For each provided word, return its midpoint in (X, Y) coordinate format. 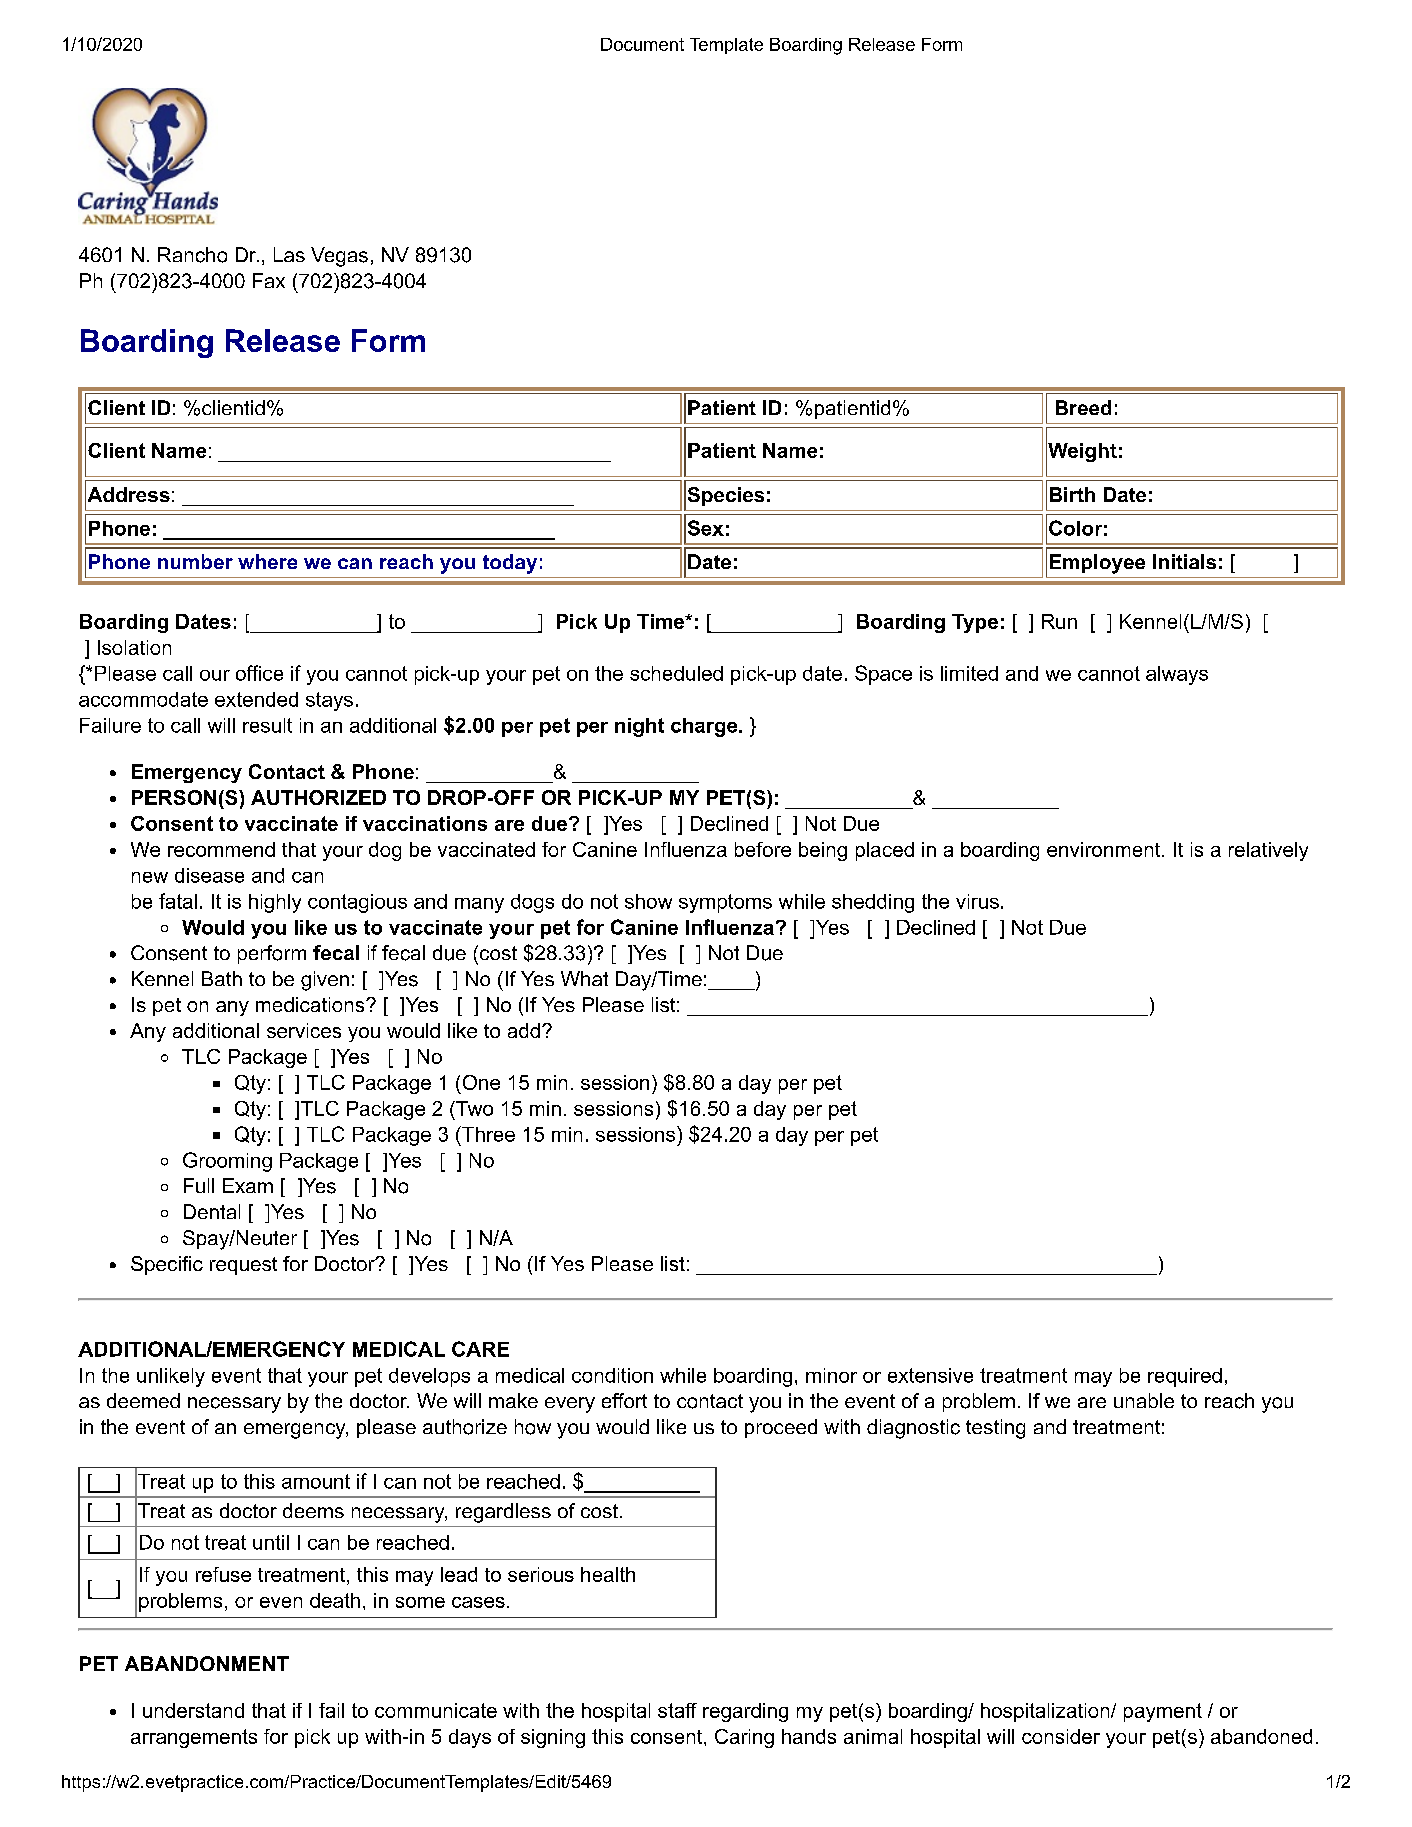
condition (612, 1375)
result (267, 725)
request (243, 1266)
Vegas (339, 257)
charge (705, 727)
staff (677, 1710)
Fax (269, 280)
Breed (1083, 407)
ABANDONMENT (207, 1663)
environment (1103, 849)
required (1185, 1377)
